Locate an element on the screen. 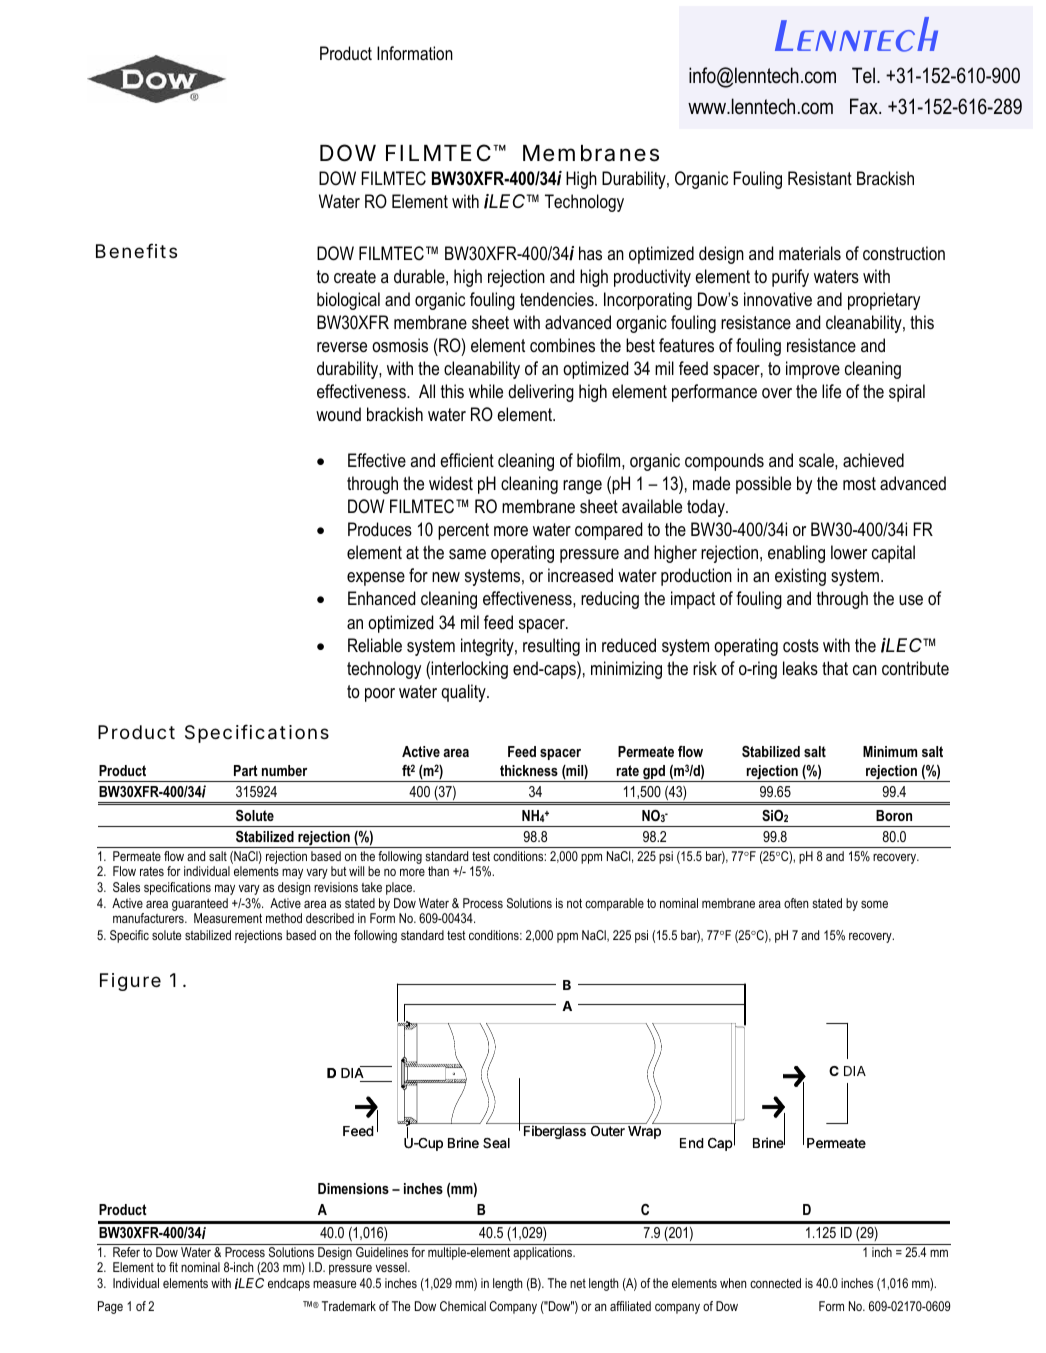  most is located at coordinates (859, 484).
